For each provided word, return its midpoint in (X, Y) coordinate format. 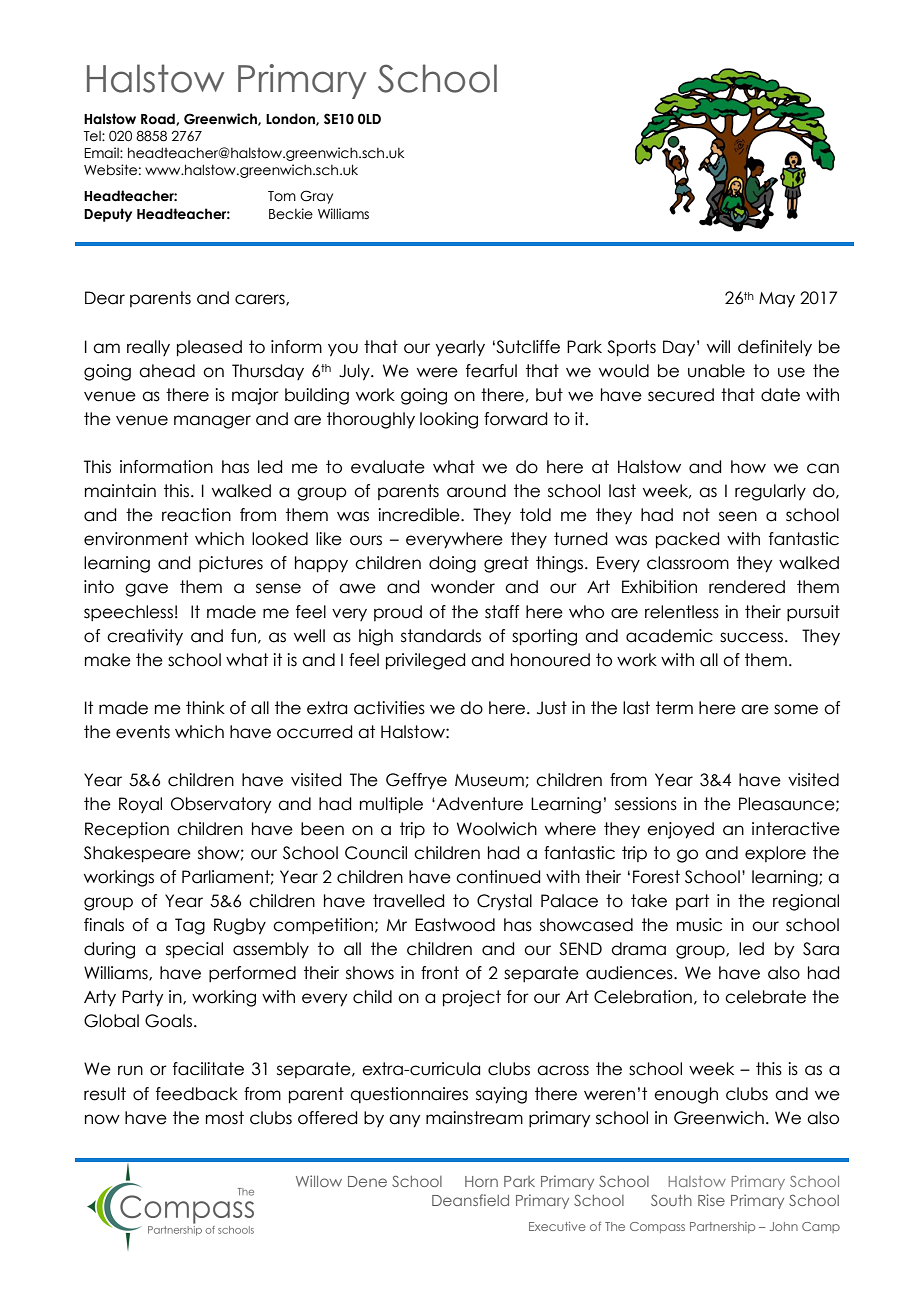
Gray (316, 197)
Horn (481, 1181)
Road (159, 119)
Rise (711, 1200)
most (225, 1118)
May (777, 299)
